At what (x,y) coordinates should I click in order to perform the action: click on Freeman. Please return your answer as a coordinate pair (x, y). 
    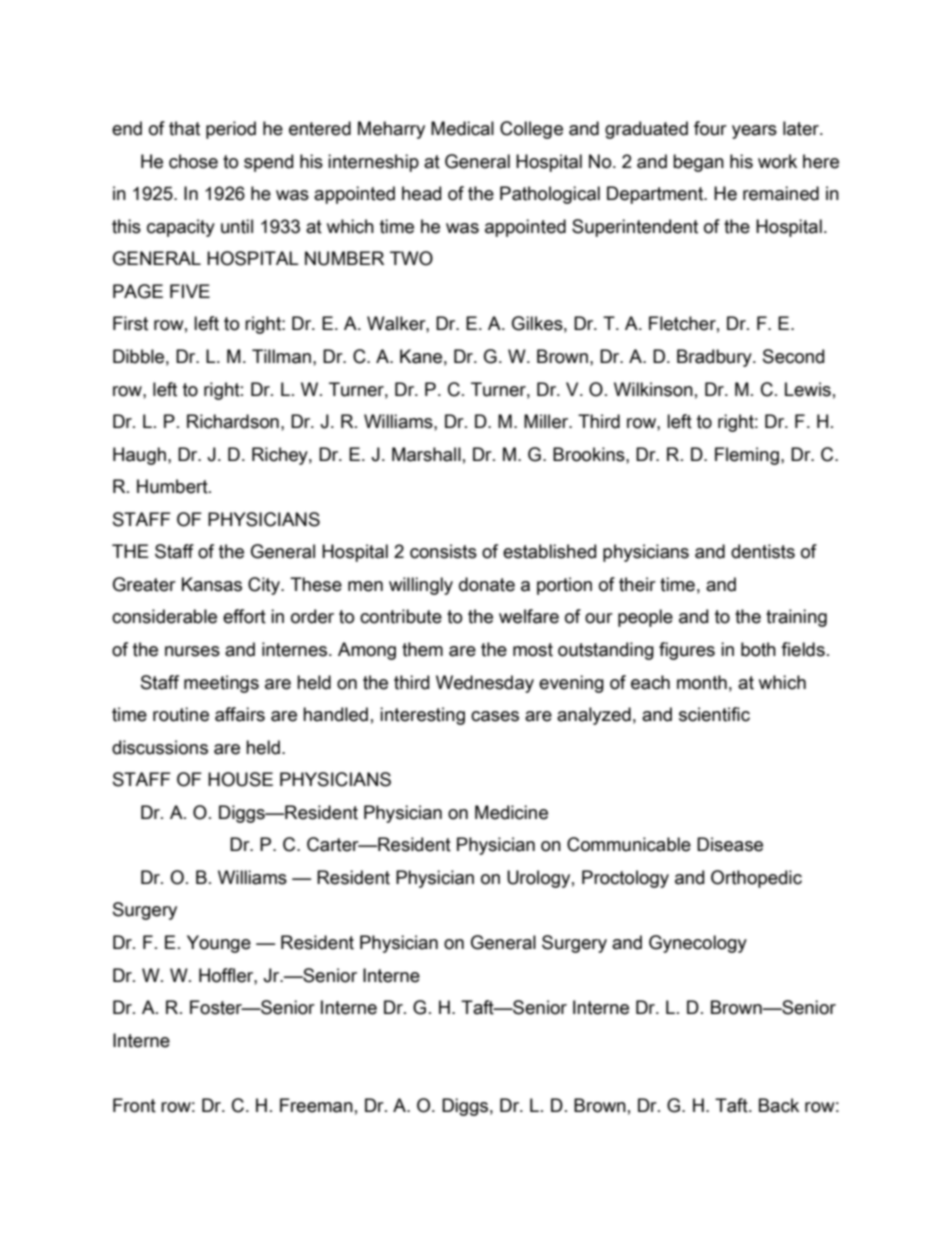
    Looking at the image, I should click on (316, 1105).
